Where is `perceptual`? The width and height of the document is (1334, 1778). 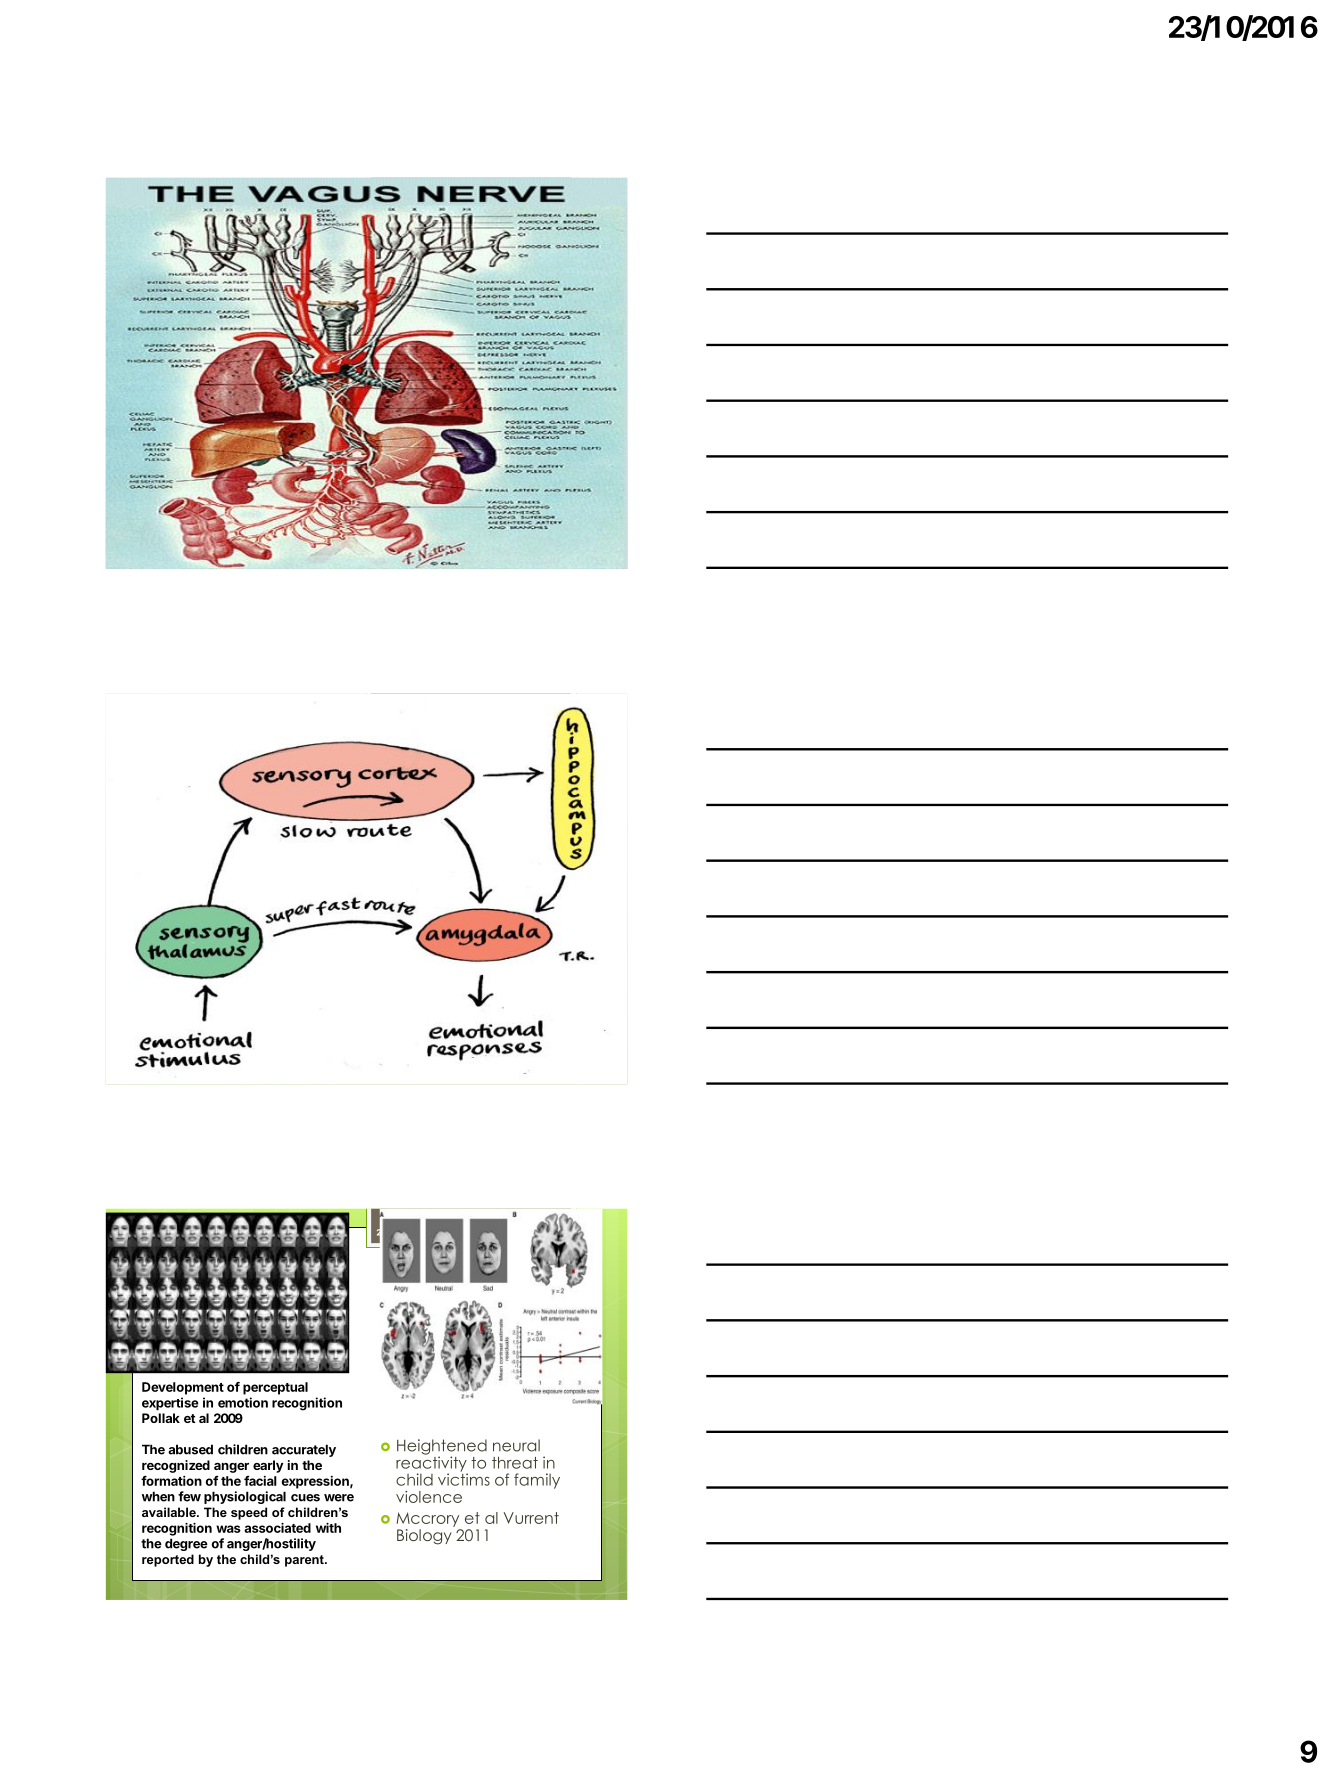
perceptual is located at coordinates (275, 1388).
